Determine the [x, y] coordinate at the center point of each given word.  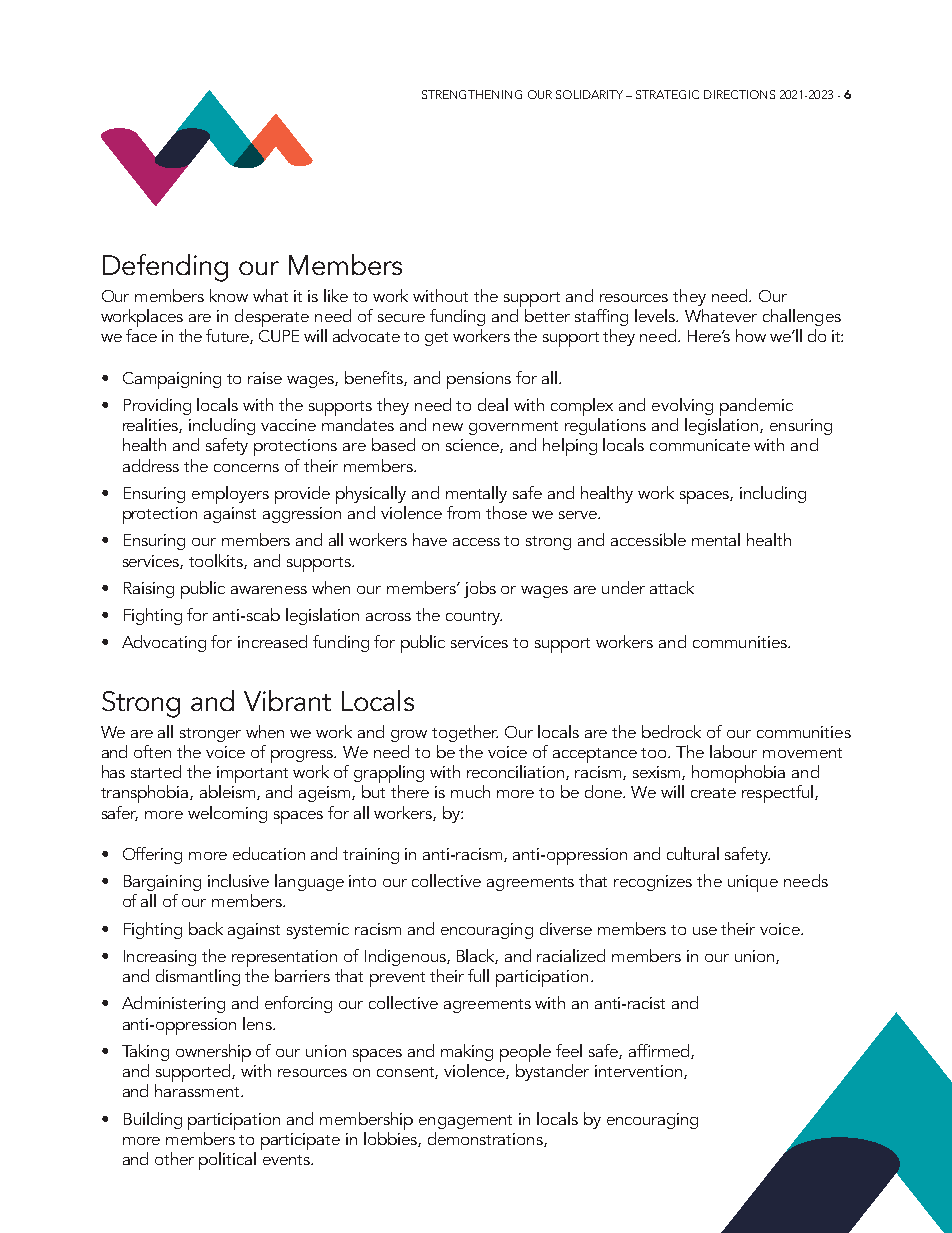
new [448, 427]
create [713, 793]
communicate [700, 445]
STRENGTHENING [472, 94]
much [470, 791]
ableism [229, 792]
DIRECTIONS [739, 94]
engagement [465, 1122]
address [151, 465]
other [174, 1158]
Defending [165, 268]
